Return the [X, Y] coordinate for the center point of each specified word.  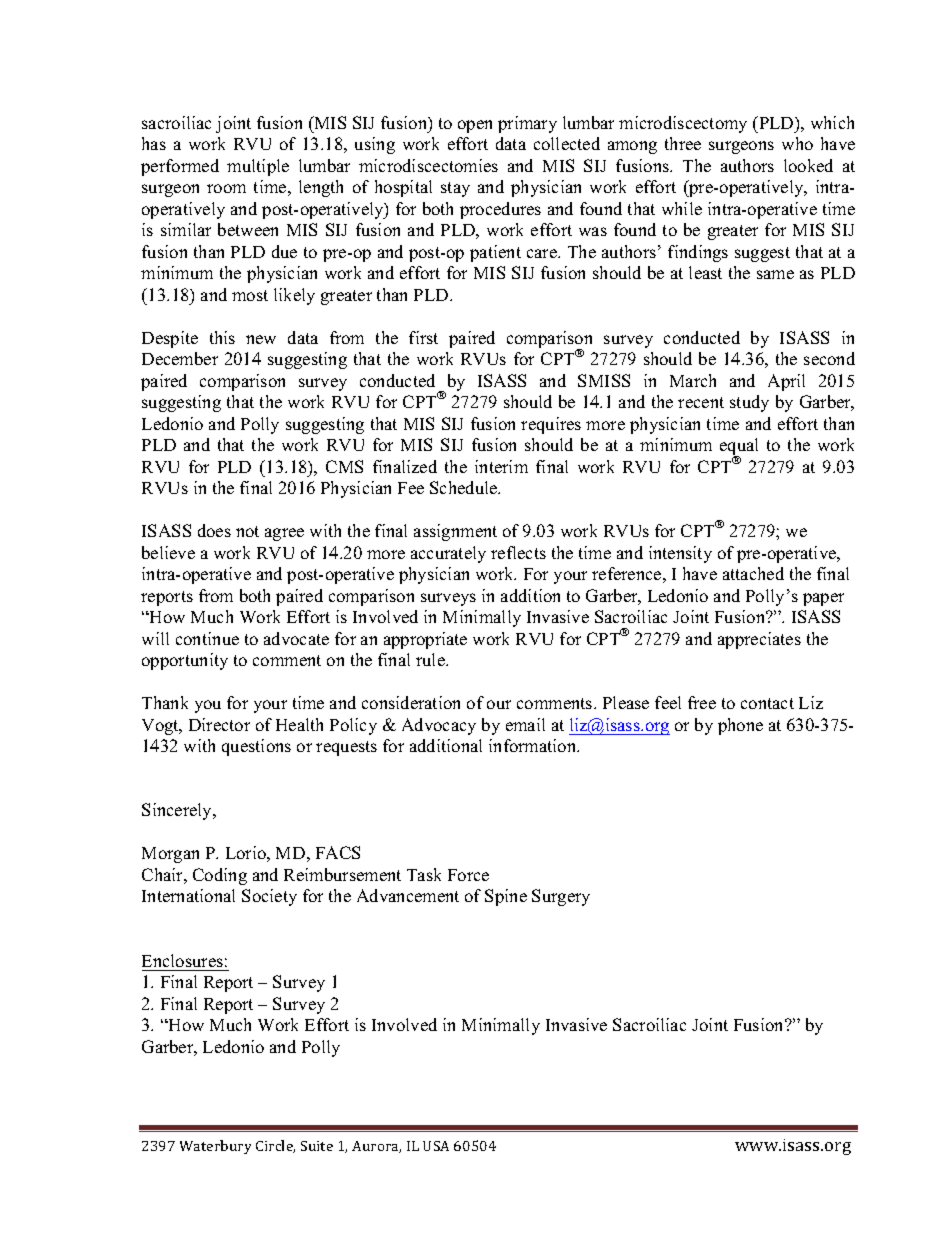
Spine [506, 897]
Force [468, 875]
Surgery [561, 897]
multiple [258, 167]
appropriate [425, 640]
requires [551, 425]
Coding [220, 876]
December [180, 358]
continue [207, 638]
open [475, 126]
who [797, 143]
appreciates [759, 640]
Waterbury [215, 1147]
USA [436, 1146]
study [749, 403]
